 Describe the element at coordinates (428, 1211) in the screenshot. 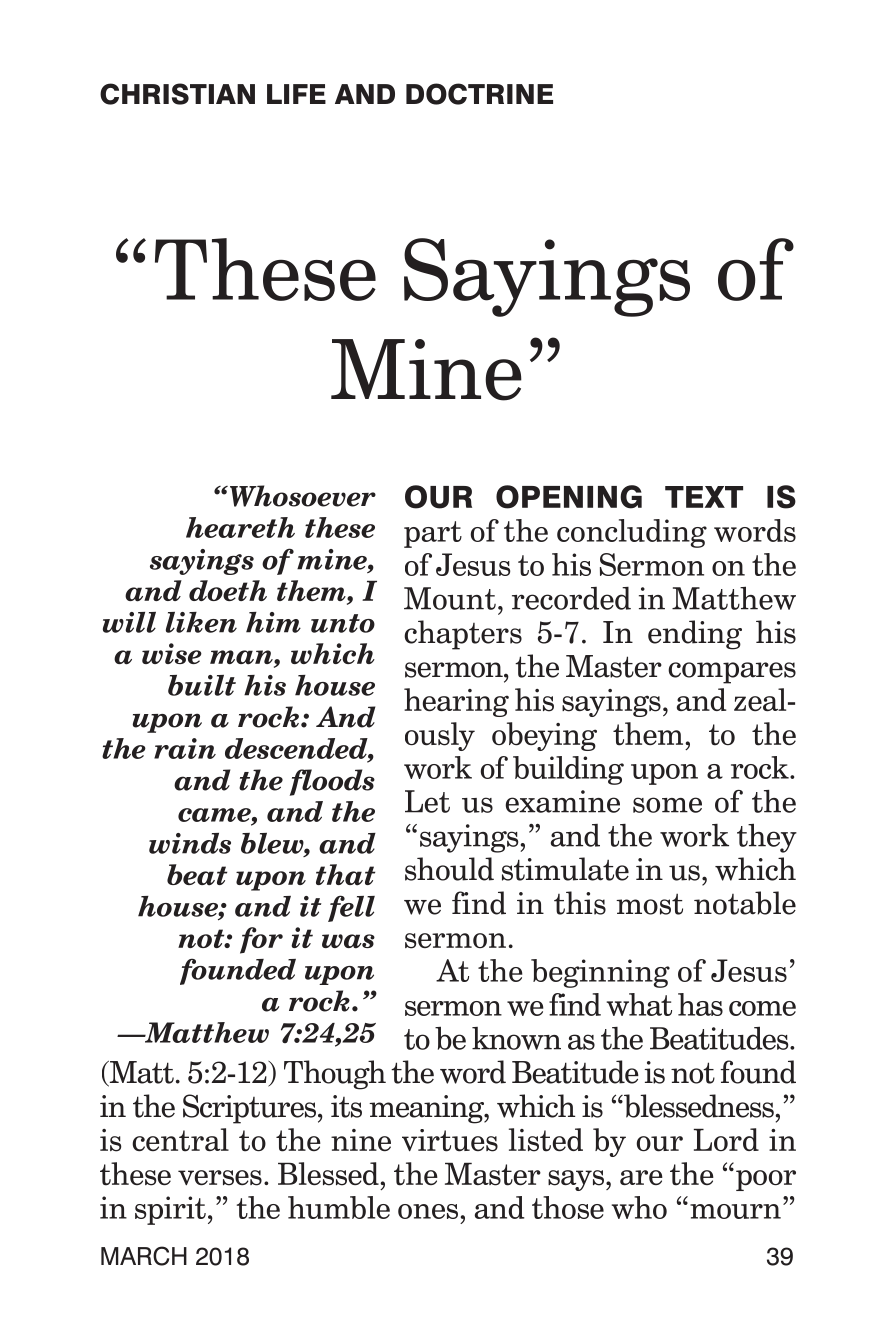

I see `ones` at that location.
